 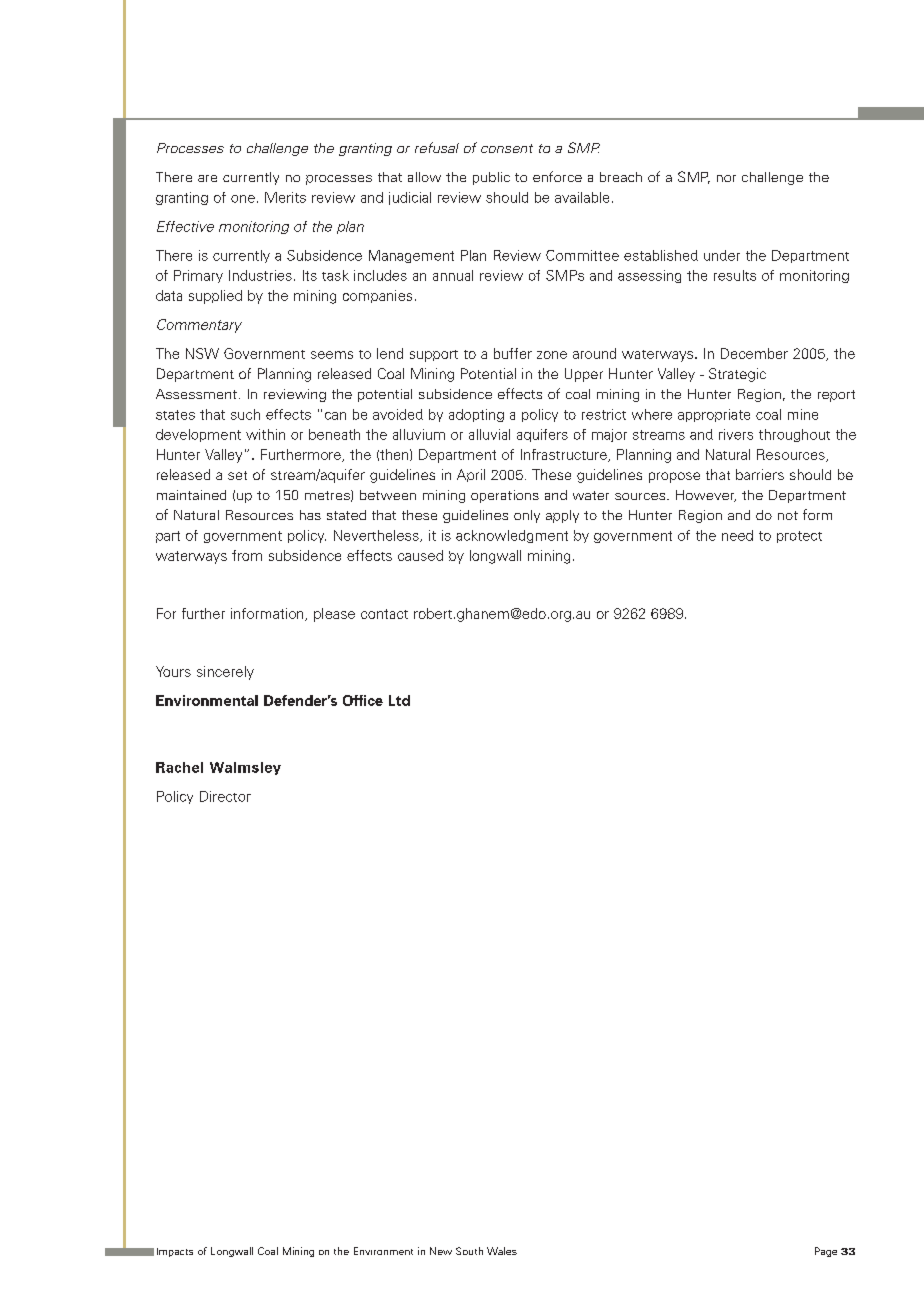 I want to click on sincerely, so click(x=225, y=673).
